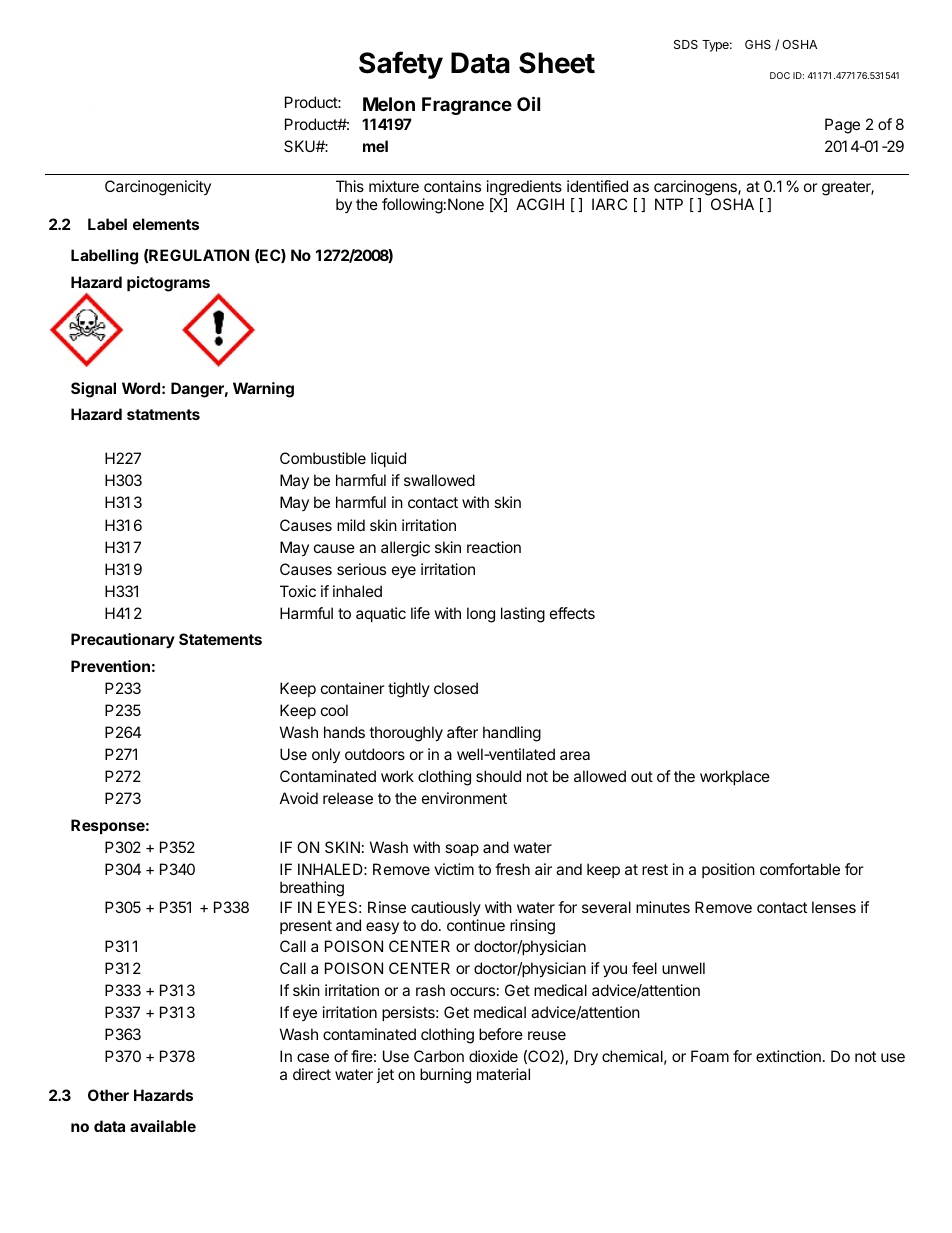  Describe the element at coordinates (166, 224) in the screenshot. I see `elements` at that location.
